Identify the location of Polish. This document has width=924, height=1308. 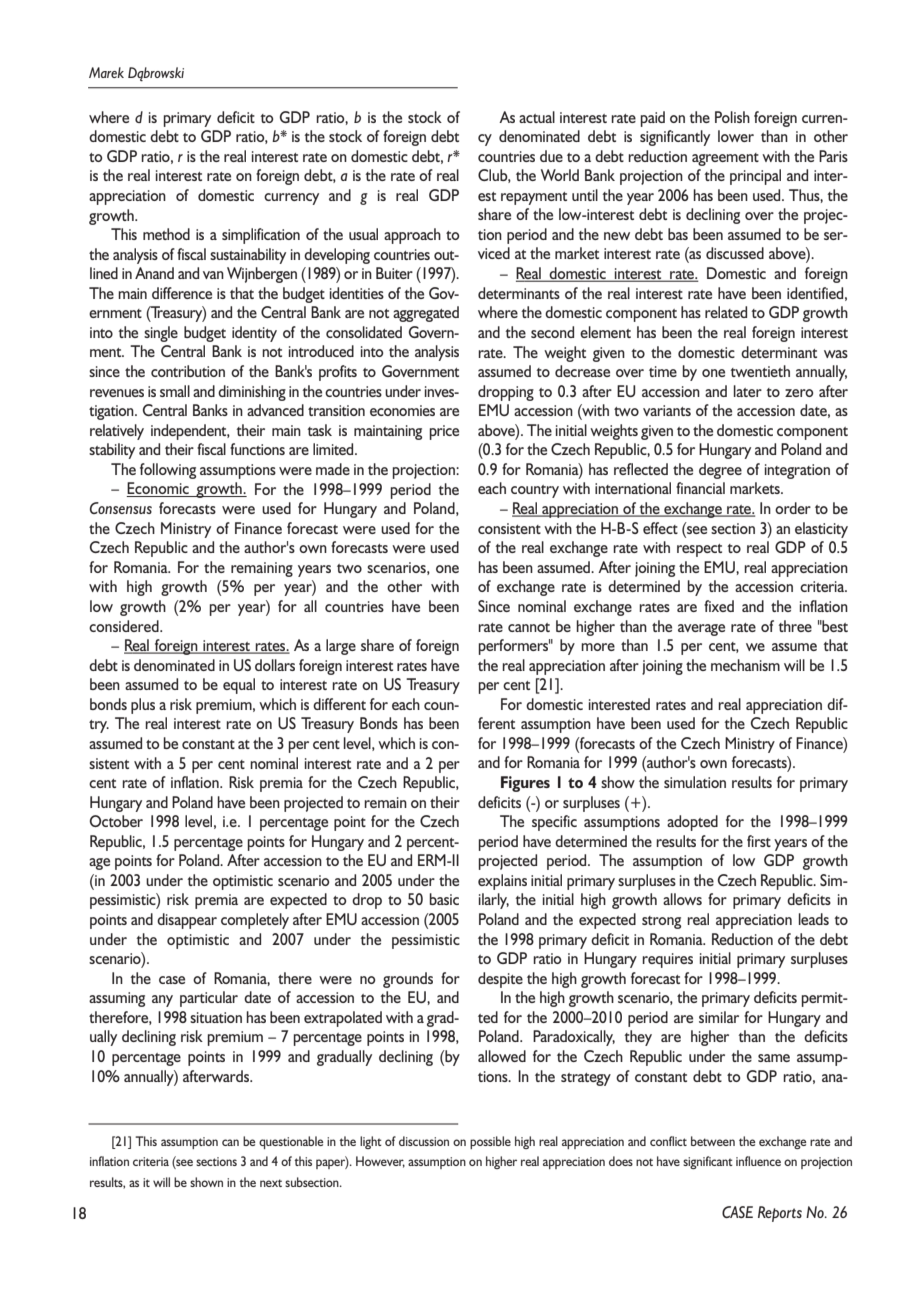
(732, 117).
